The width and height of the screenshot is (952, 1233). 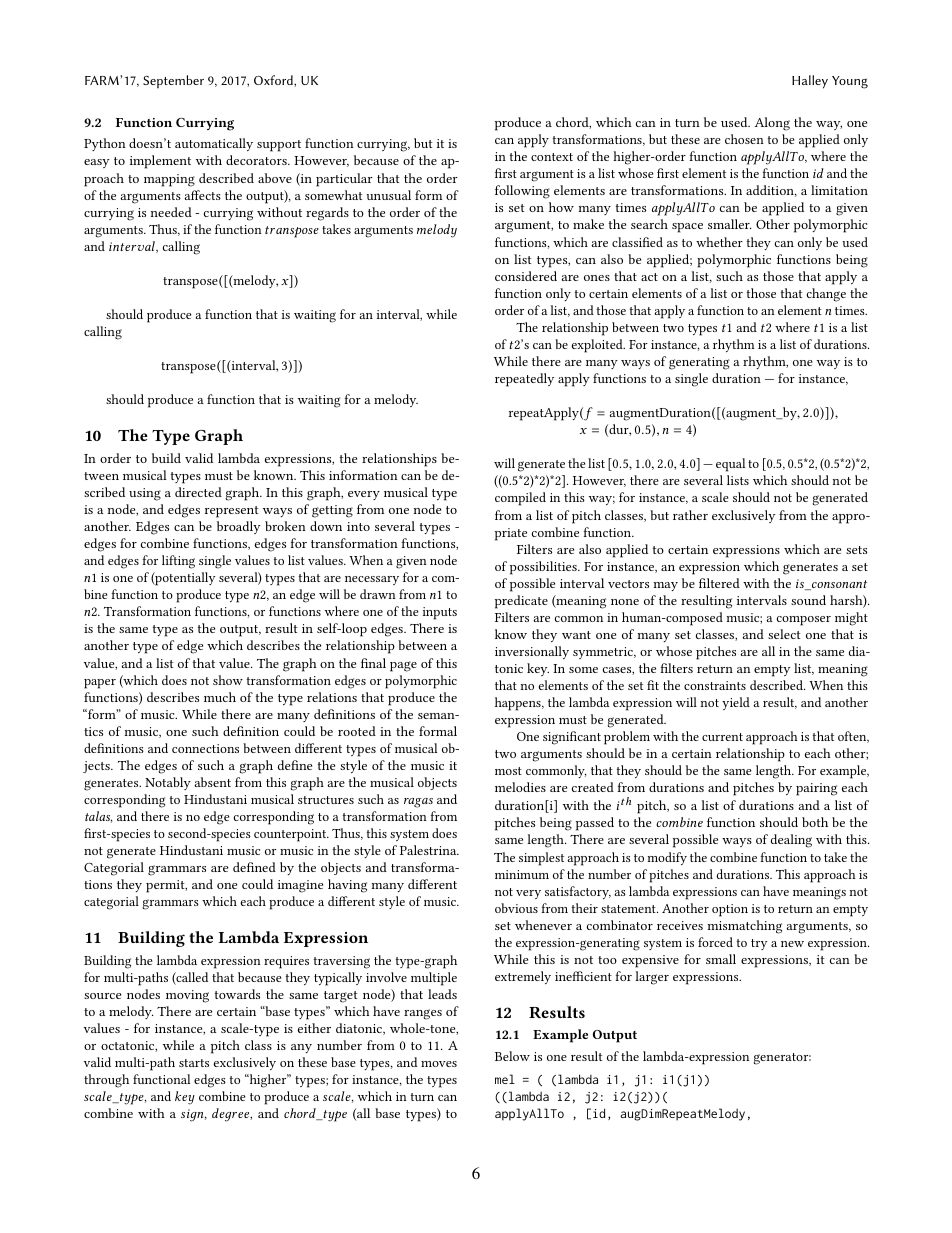 I want to click on September, so click(x=173, y=81).
